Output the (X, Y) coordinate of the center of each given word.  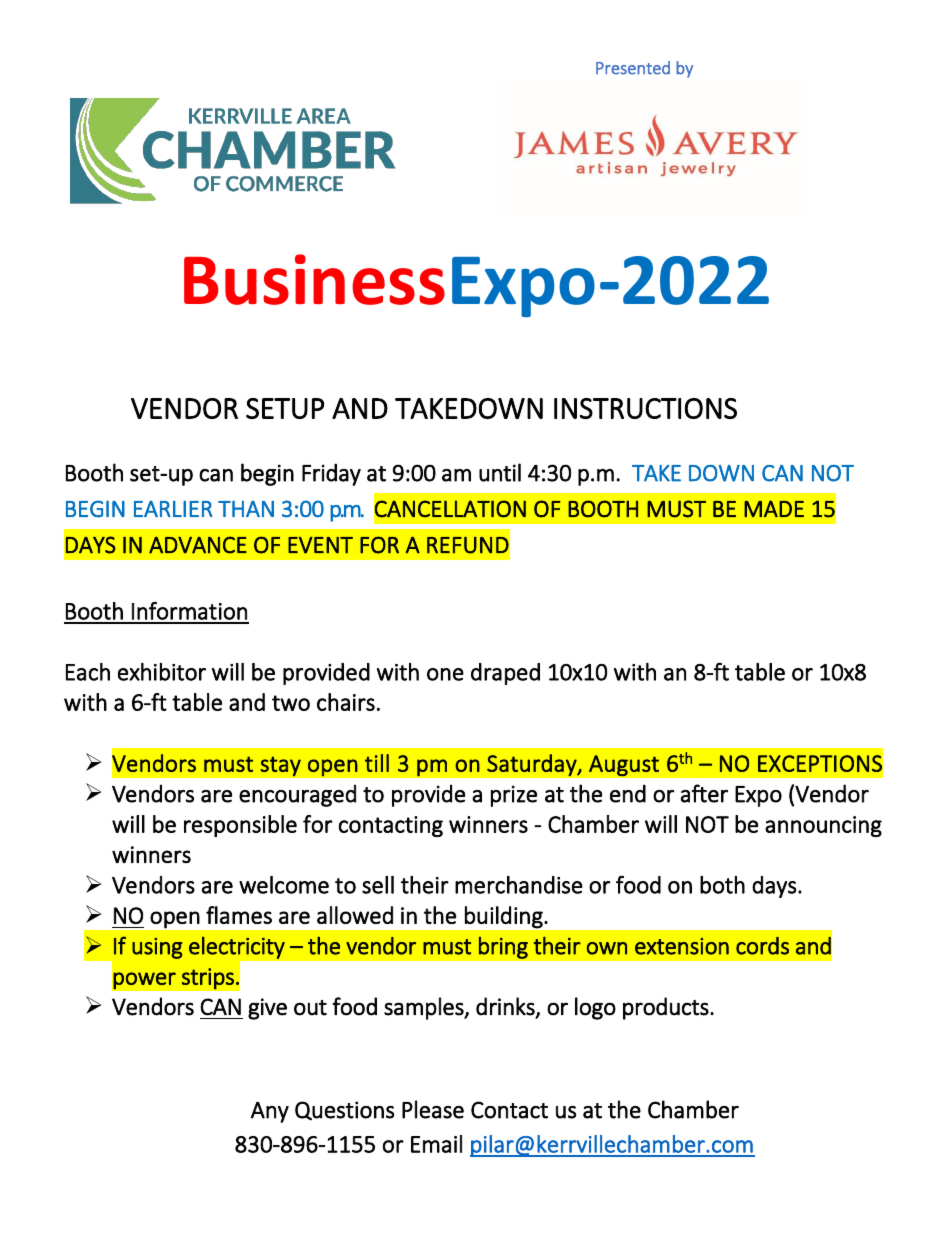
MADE (774, 508)
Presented (633, 68)
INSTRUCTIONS (645, 408)
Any (270, 1112)
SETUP (285, 408)
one (445, 674)
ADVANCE (198, 545)
